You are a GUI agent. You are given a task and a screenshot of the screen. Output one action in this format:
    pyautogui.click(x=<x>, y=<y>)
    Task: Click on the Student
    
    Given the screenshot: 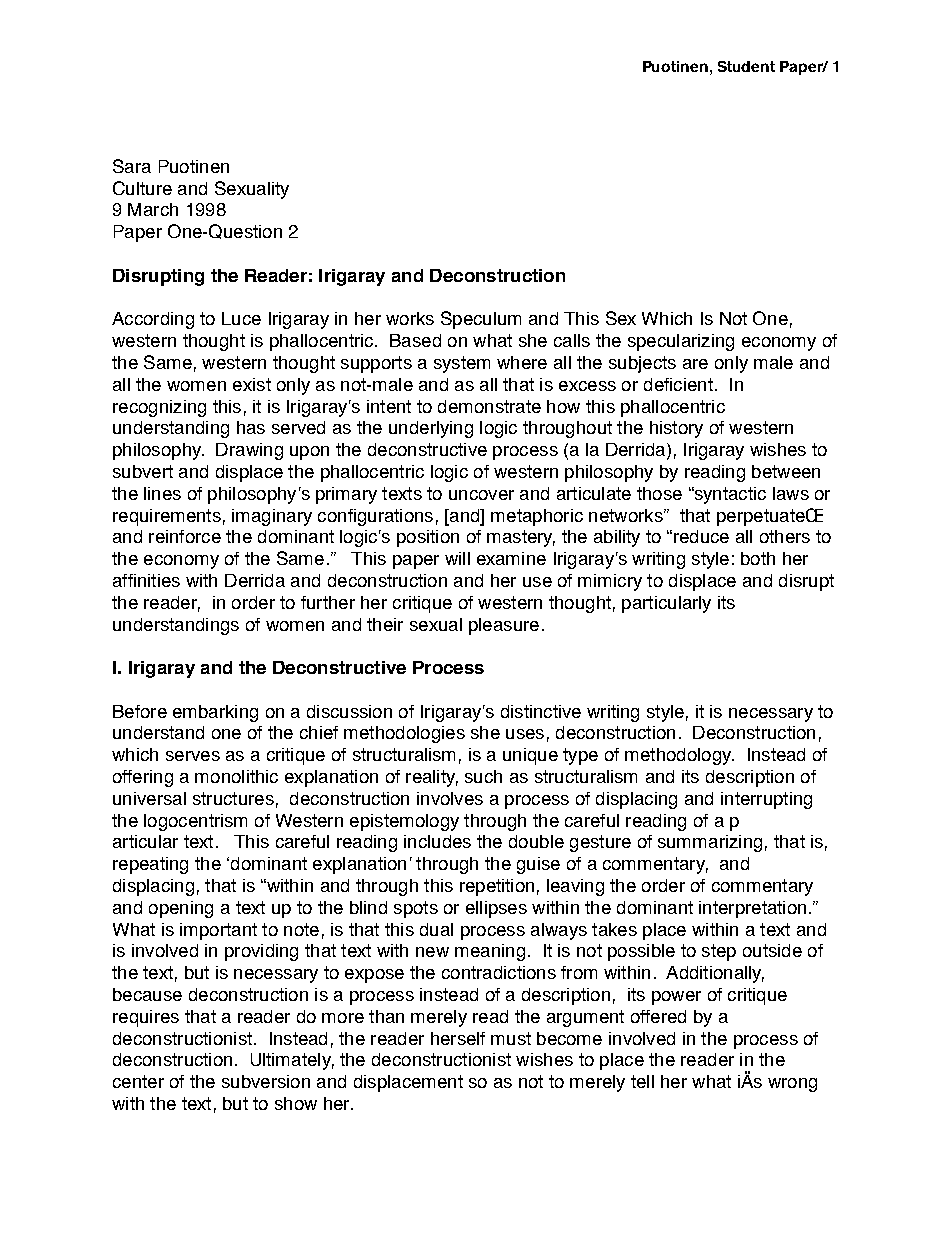 What is the action you would take?
    pyautogui.click(x=746, y=66)
